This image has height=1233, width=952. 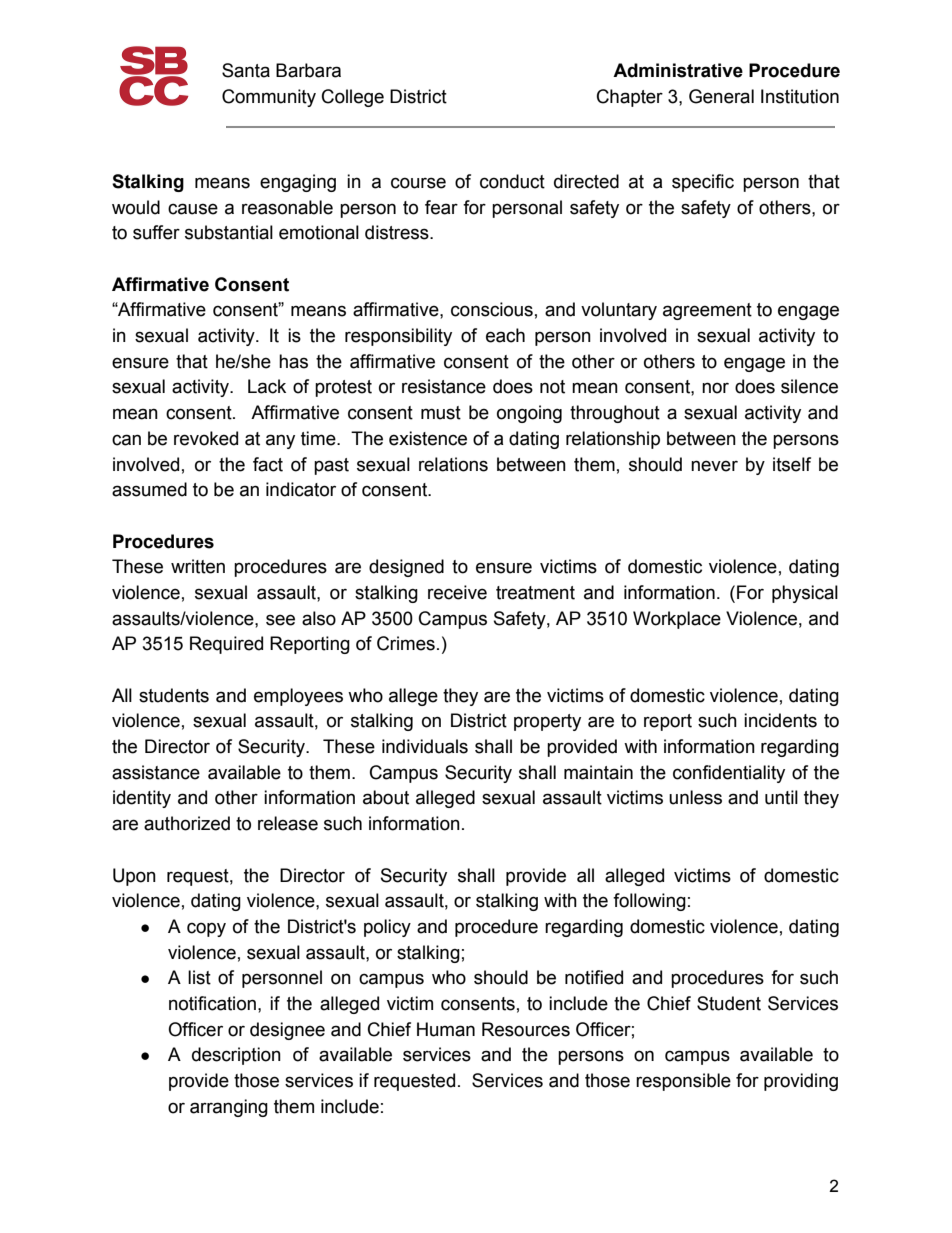 I want to click on Human, so click(x=446, y=1029).
